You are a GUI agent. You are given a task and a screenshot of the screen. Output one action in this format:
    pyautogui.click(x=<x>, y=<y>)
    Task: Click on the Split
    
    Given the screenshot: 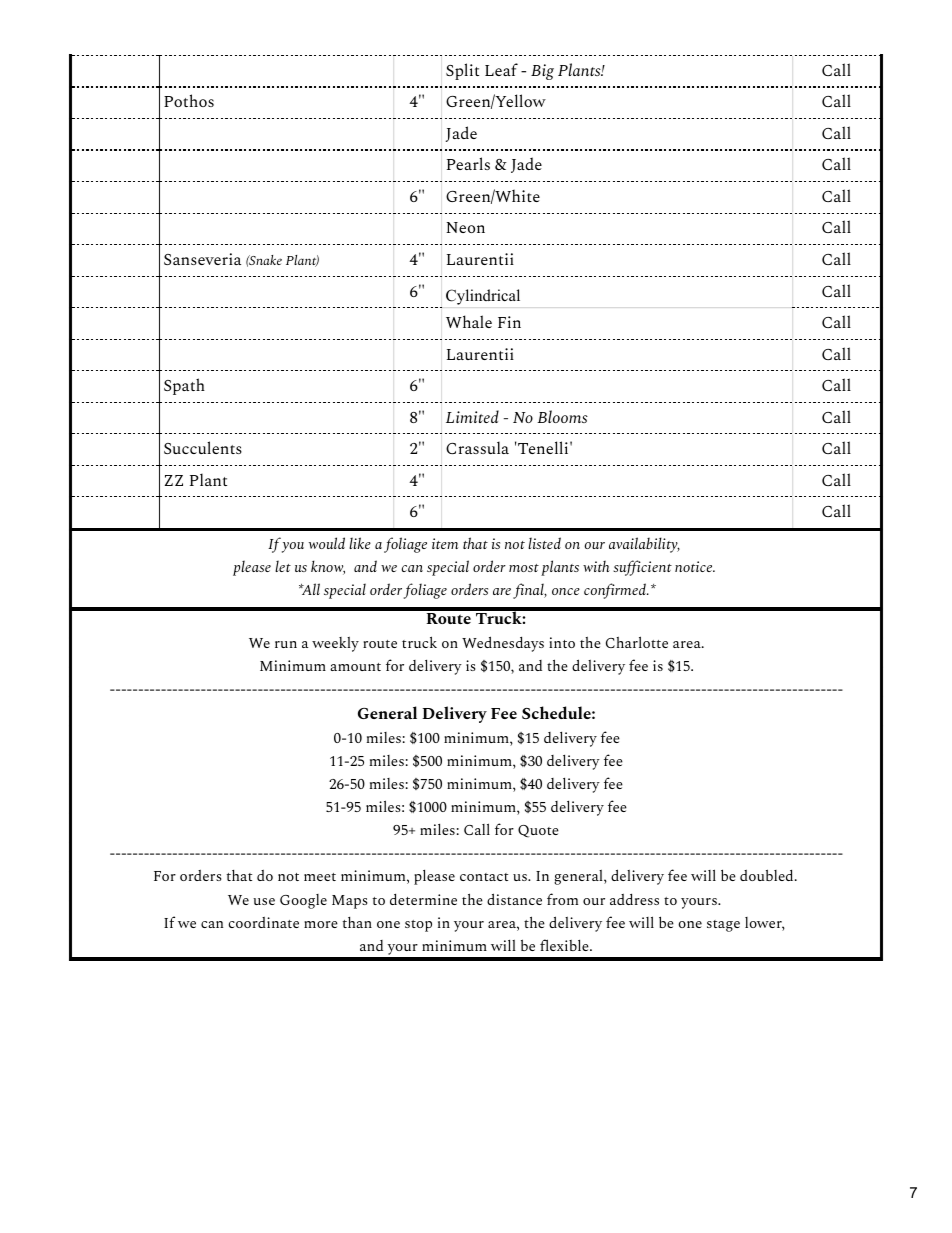 What is the action you would take?
    pyautogui.click(x=462, y=71)
